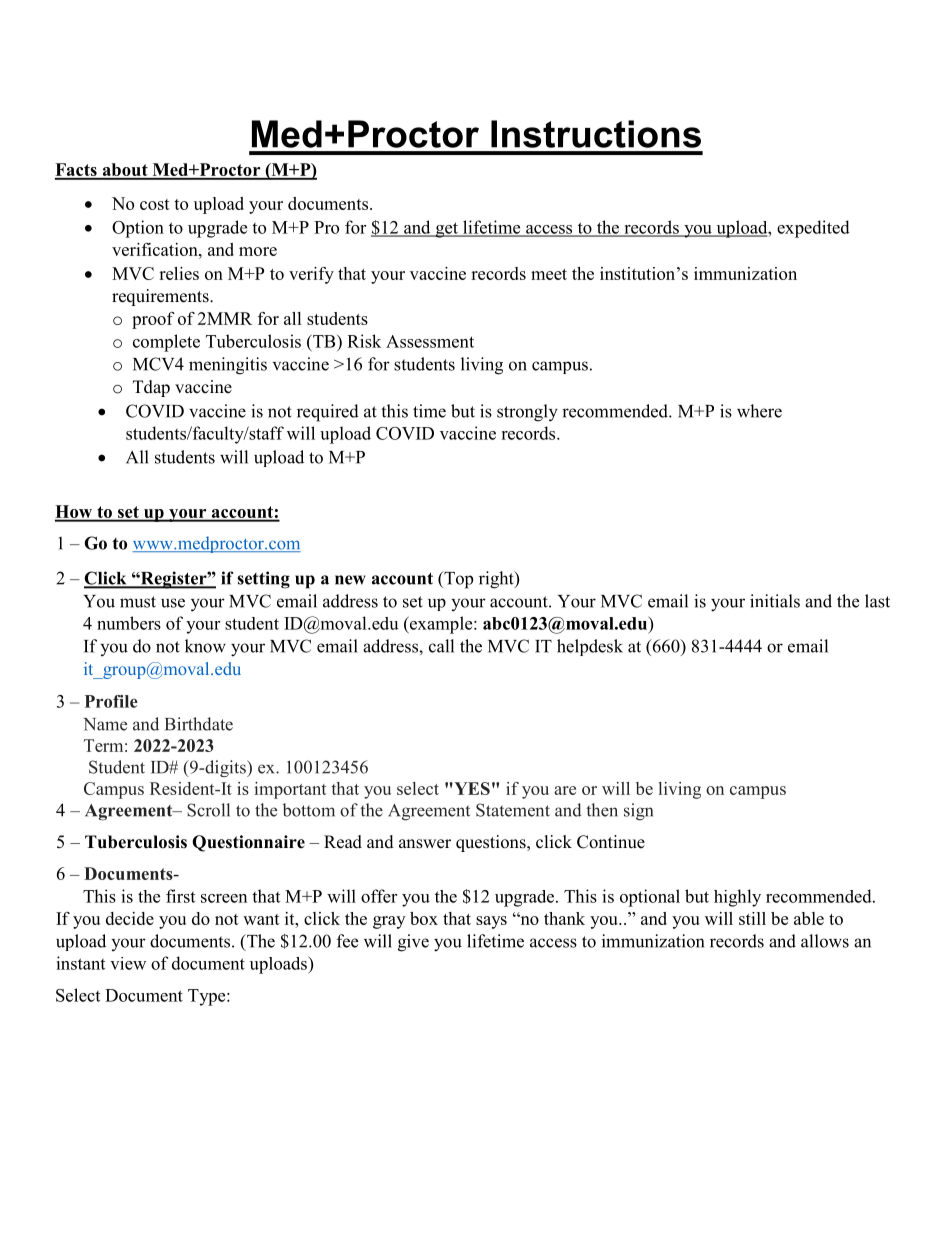  What do you see at coordinates (491, 922) in the screenshot?
I see `says` at bounding box center [491, 922].
